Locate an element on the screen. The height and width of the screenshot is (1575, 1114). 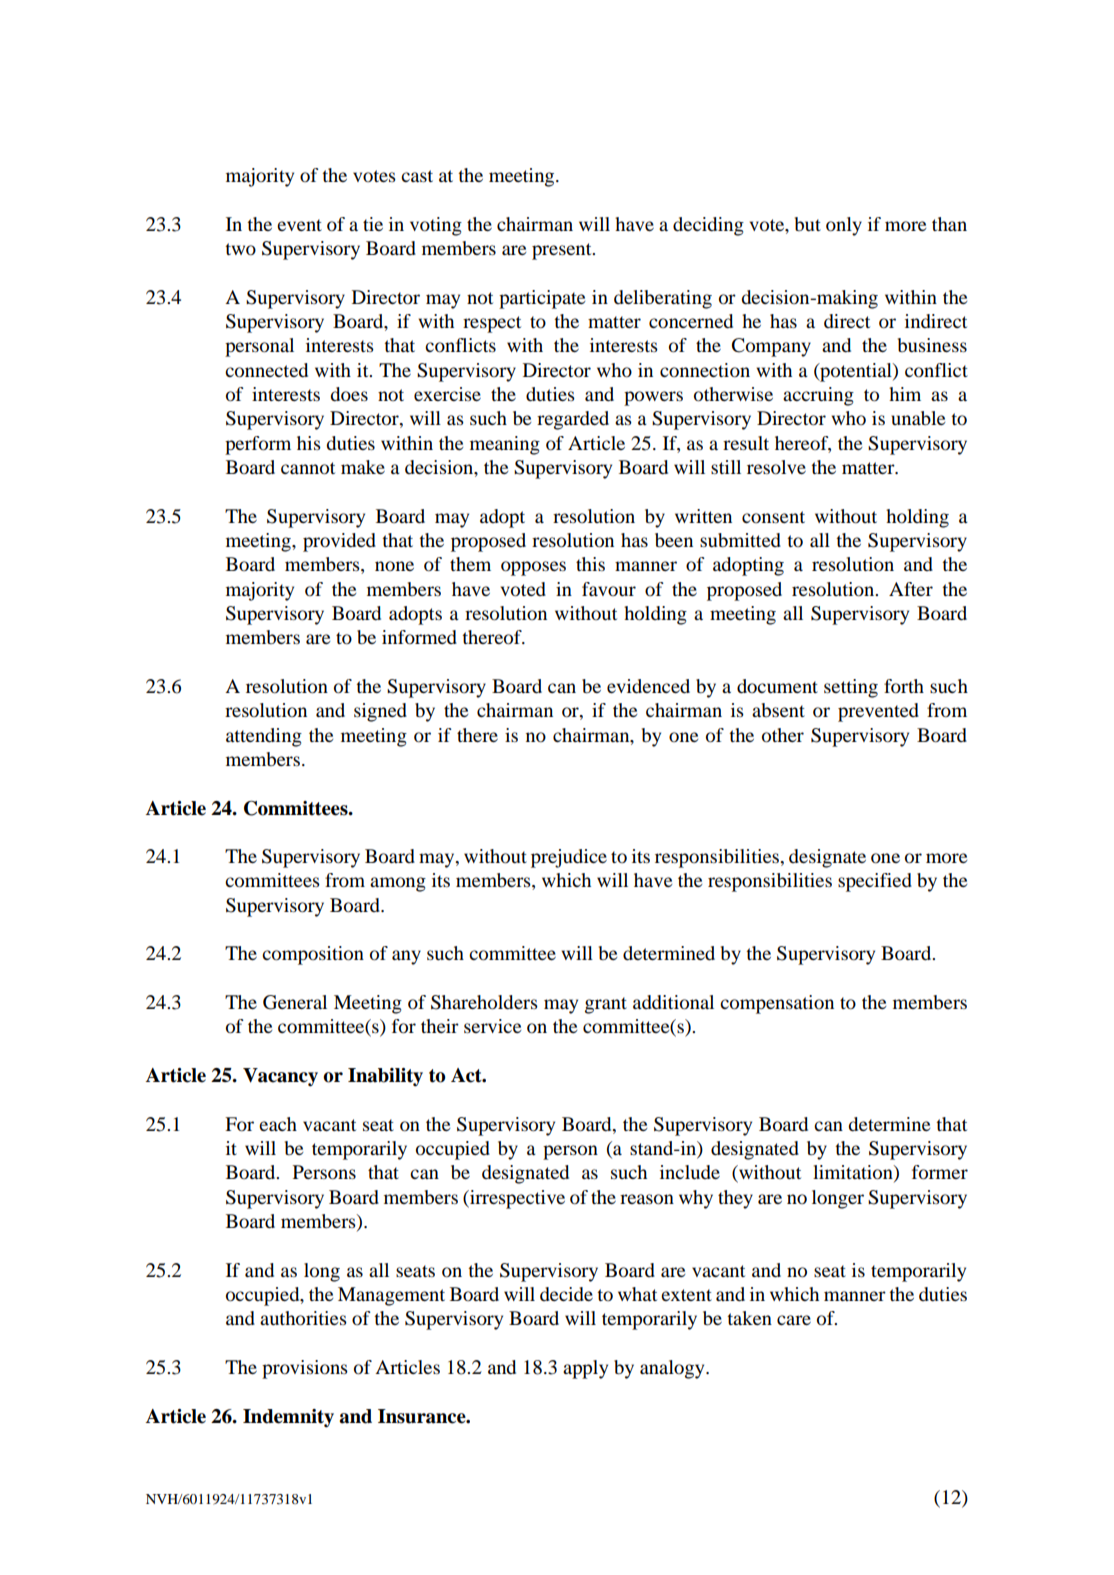
provisions is located at coordinates (305, 1369).
